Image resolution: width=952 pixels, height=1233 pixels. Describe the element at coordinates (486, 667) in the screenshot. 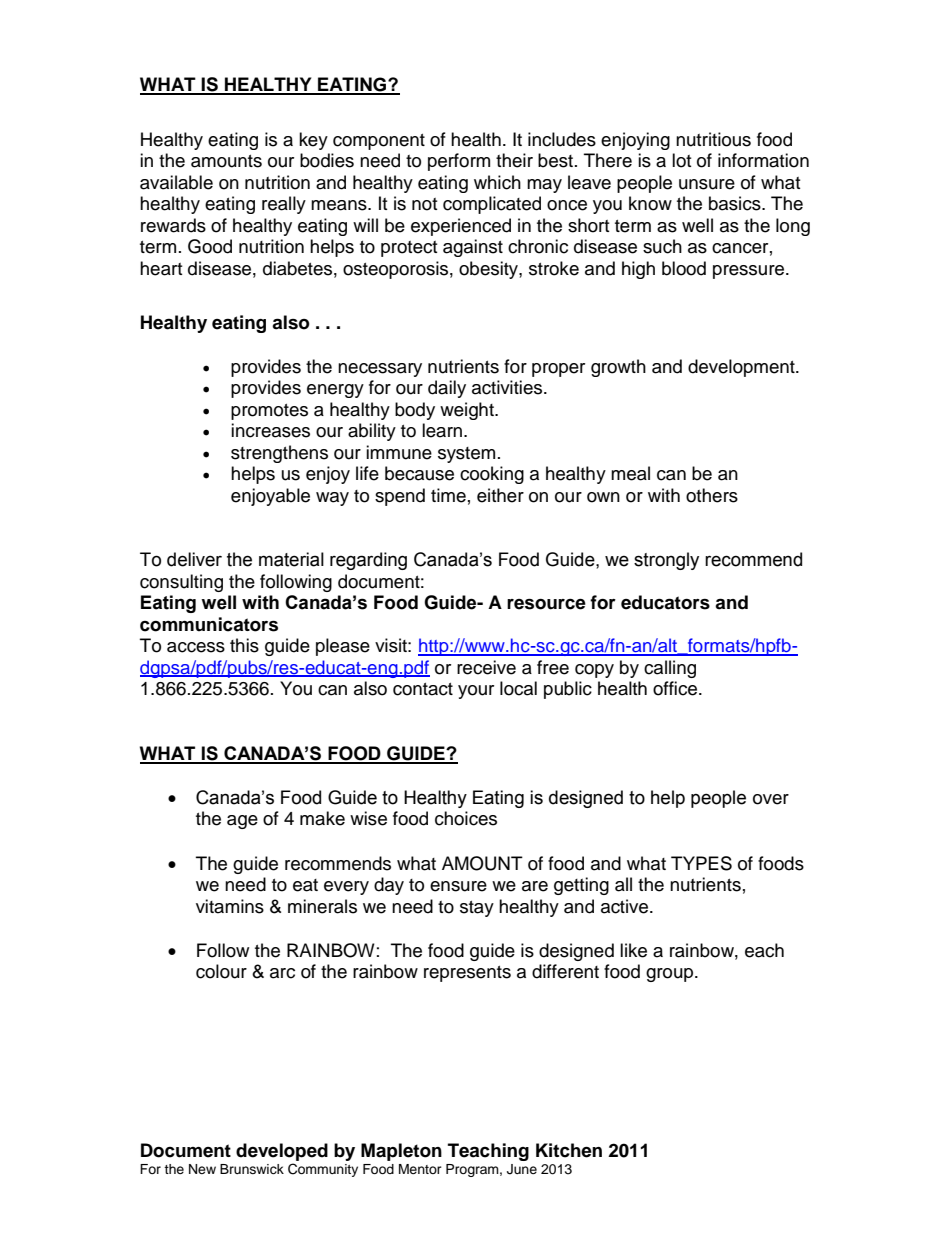

I see `receive` at that location.
